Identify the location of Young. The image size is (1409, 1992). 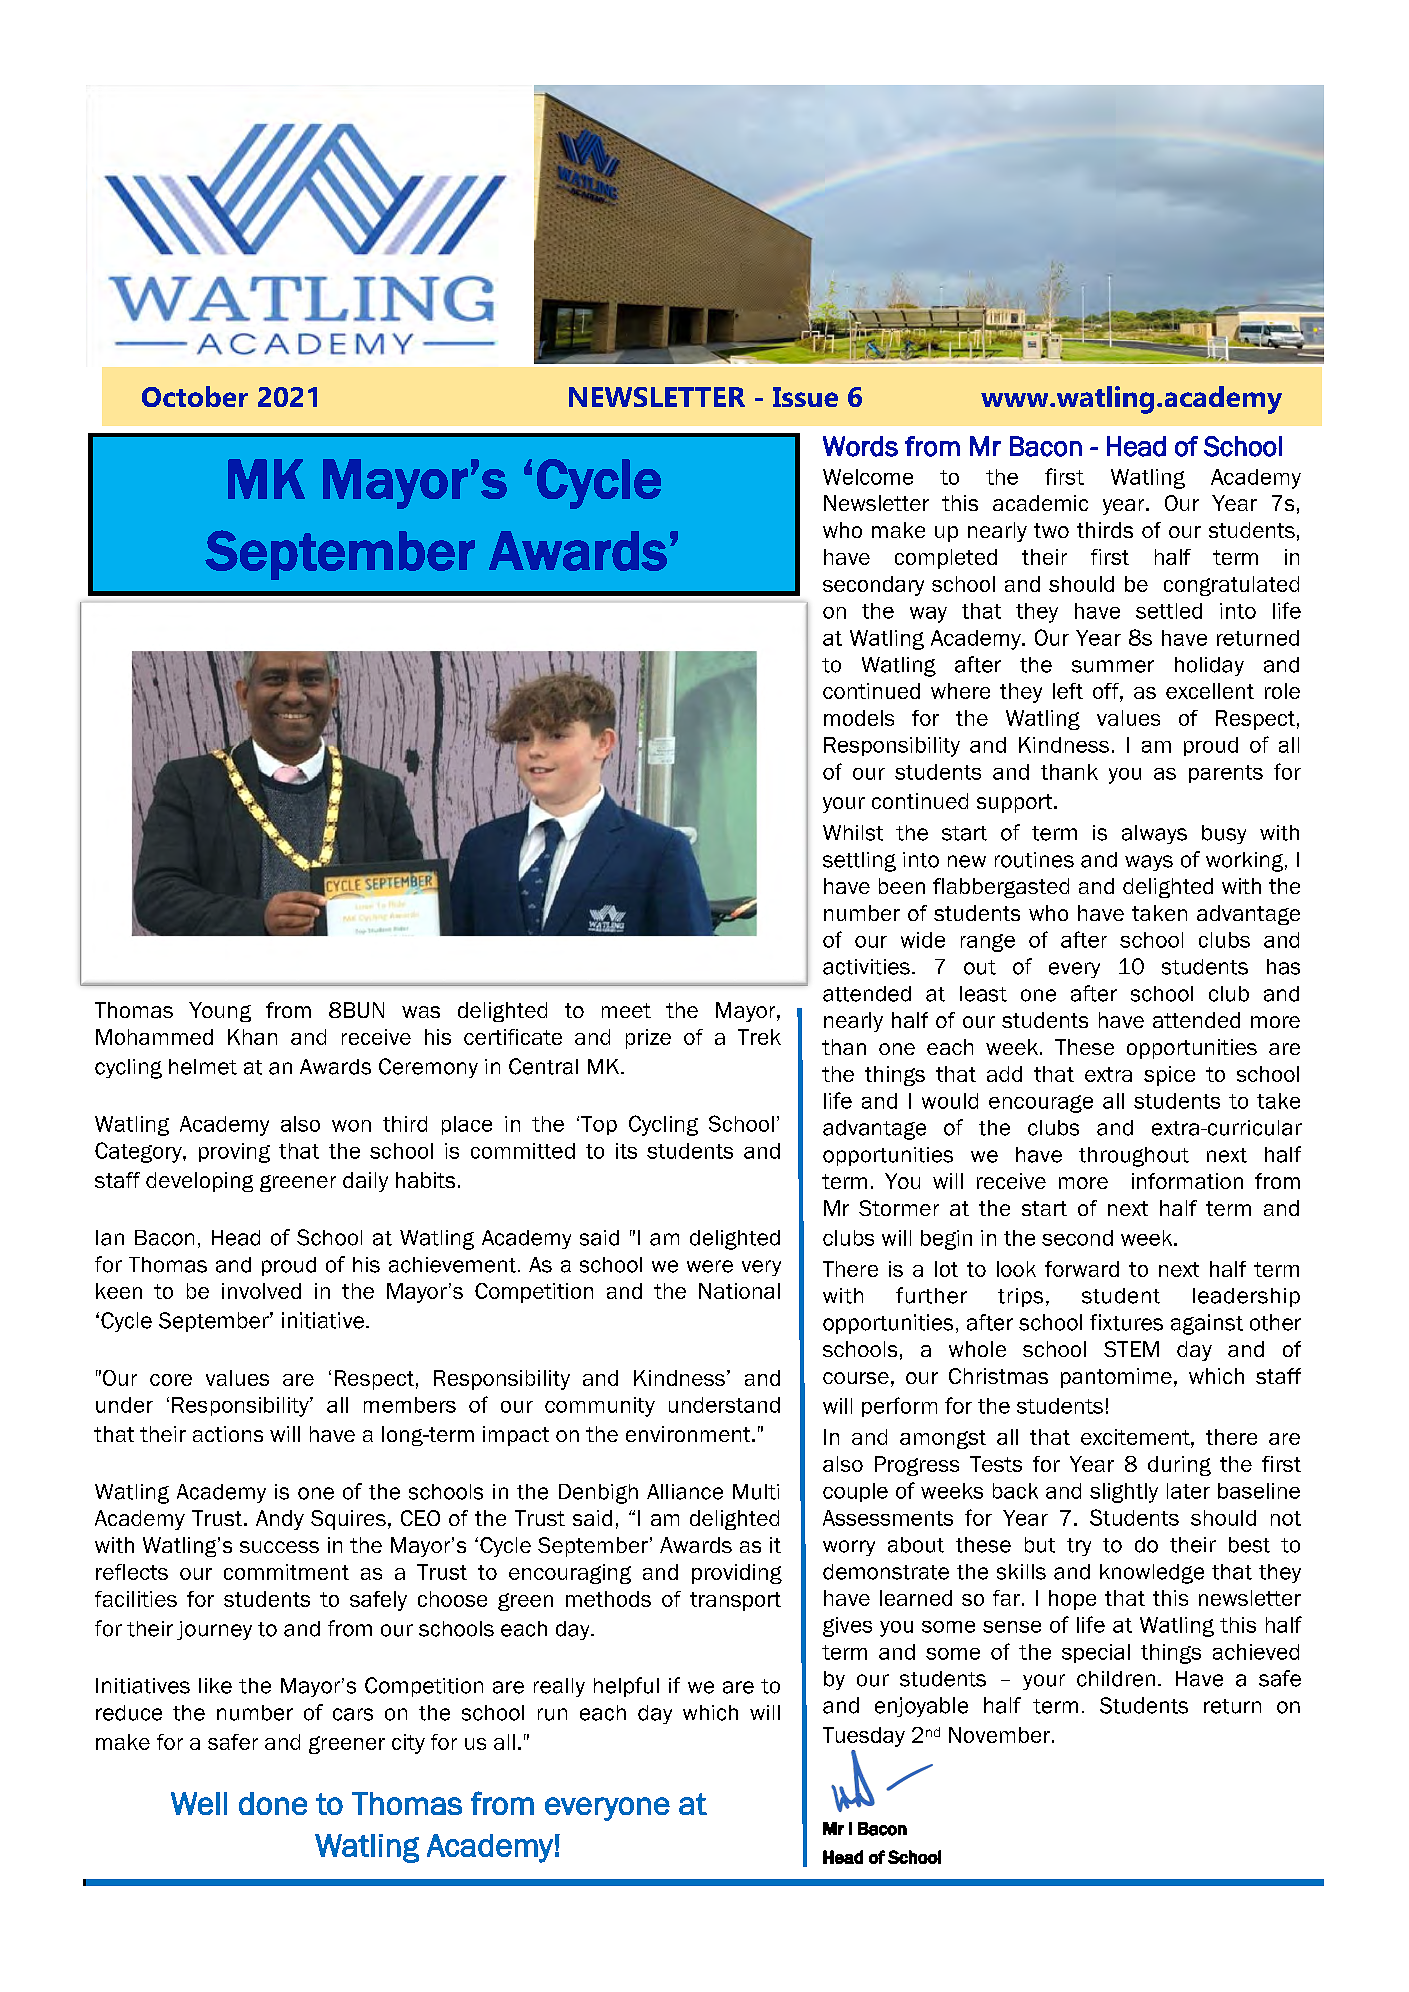
(220, 1012).
